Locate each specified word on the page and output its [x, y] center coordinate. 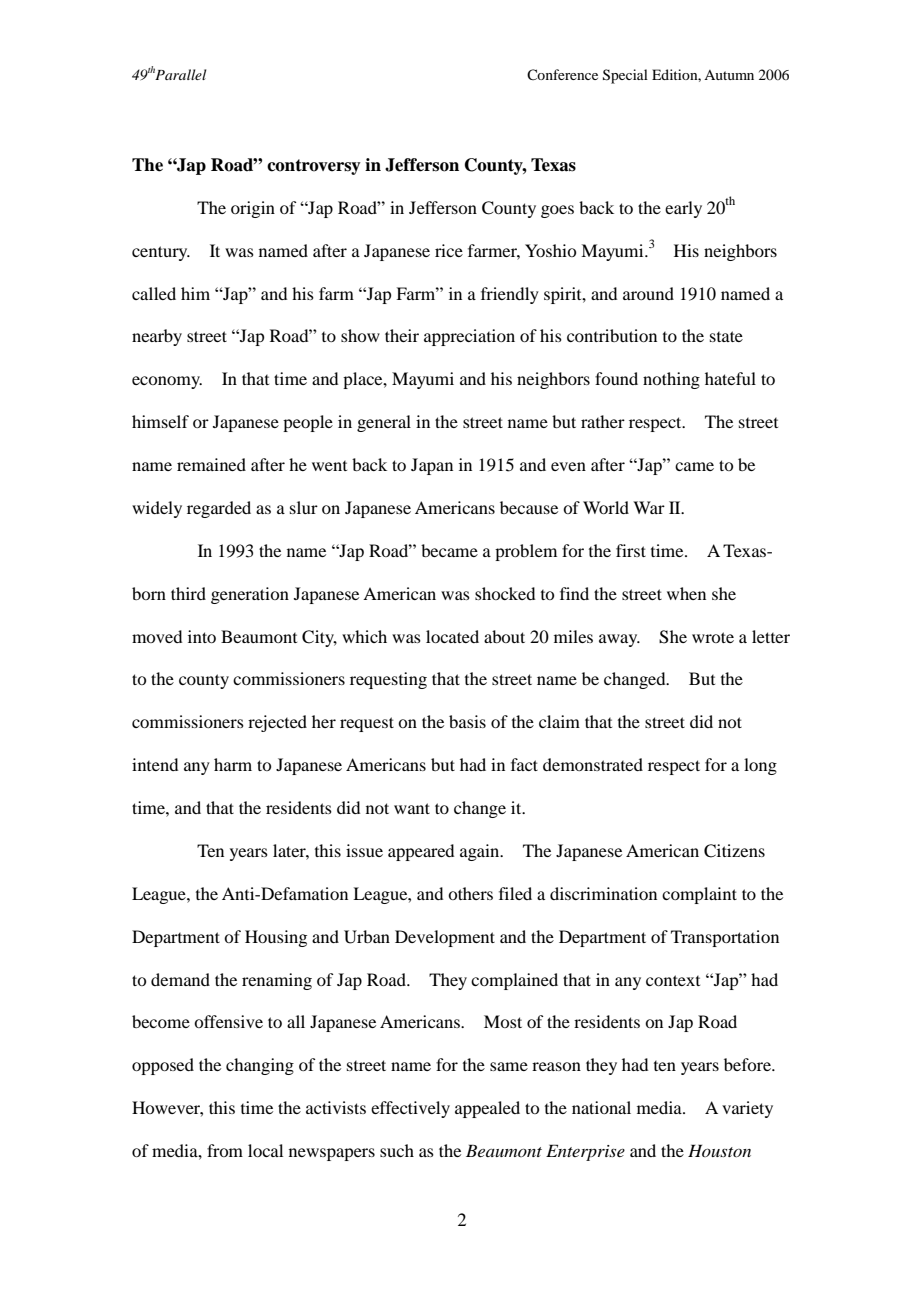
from [225, 1150]
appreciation [469, 337]
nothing [671, 380]
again [481, 852]
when [686, 593]
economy [167, 382]
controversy [314, 167]
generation [250, 595]
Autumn [729, 75]
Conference [562, 74]
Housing [276, 938]
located [452, 636]
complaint [699, 895]
